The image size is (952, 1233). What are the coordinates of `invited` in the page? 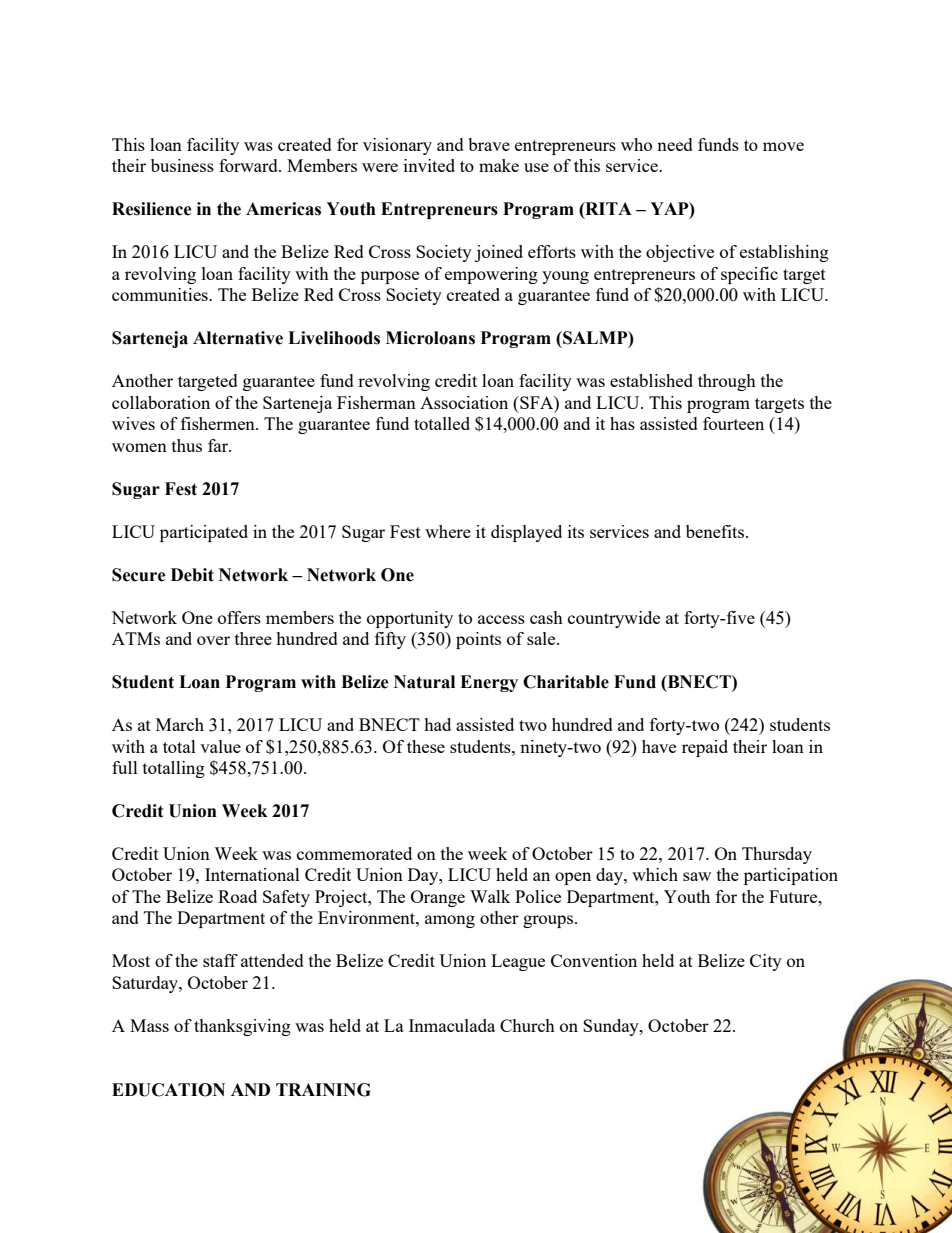 It's located at (429, 165).
